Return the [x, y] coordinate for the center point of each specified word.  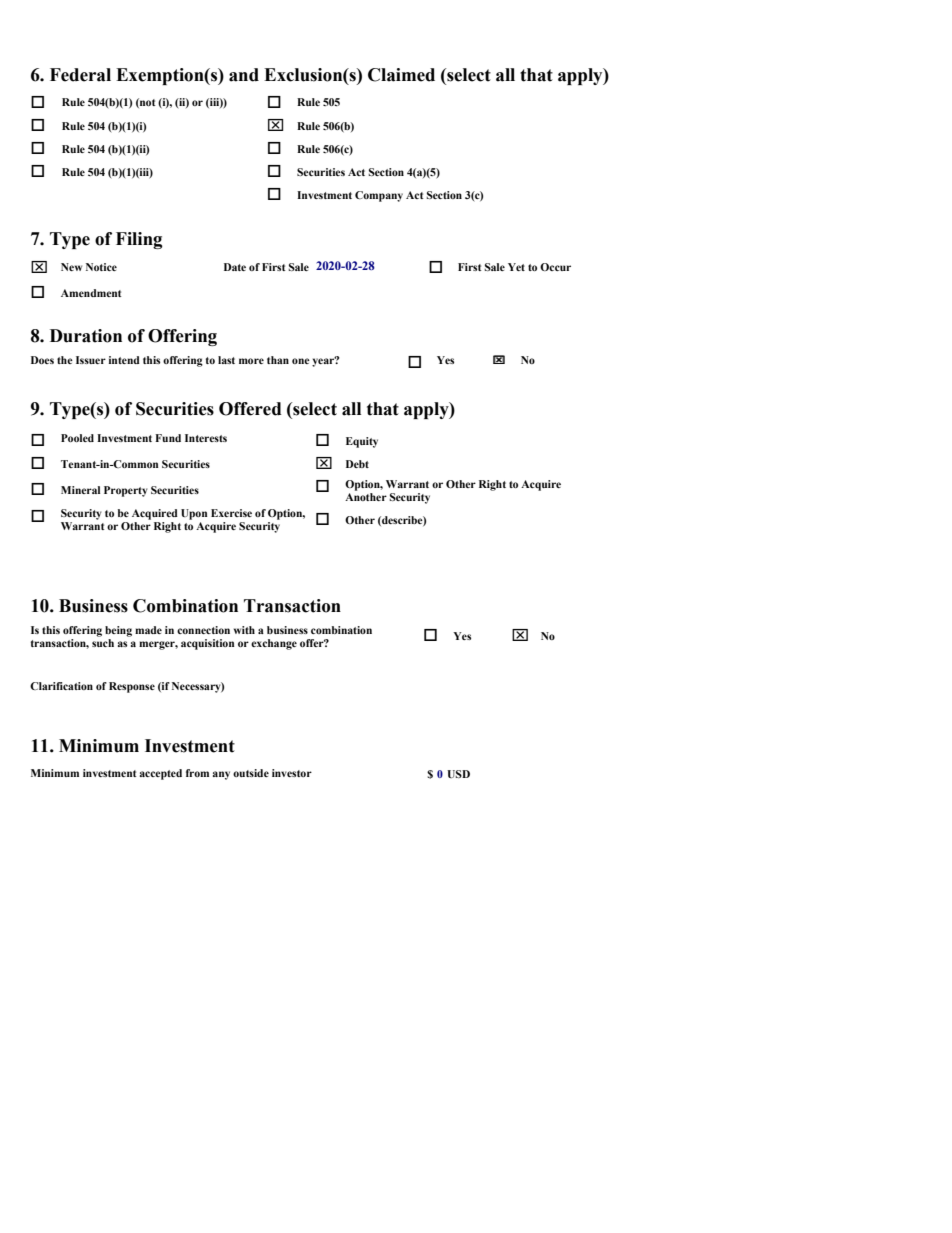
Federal [80, 75]
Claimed [401, 75]
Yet [516, 267]
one [301, 361]
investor [292, 773]
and [244, 75]
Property [126, 491]
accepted [161, 774]
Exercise [231, 513]
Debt [357, 464]
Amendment [91, 293]
